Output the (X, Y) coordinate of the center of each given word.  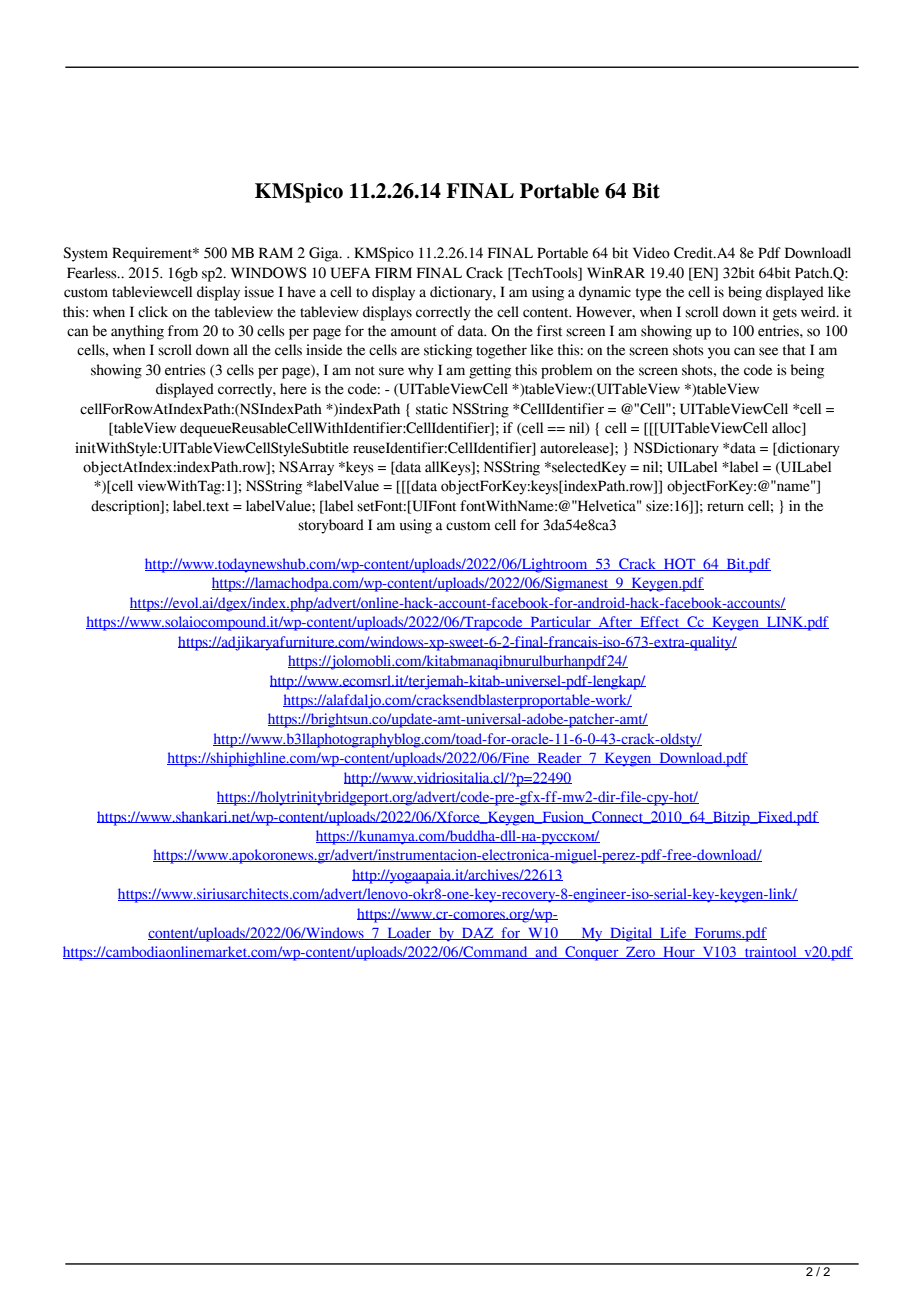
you (719, 353)
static (432, 409)
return (725, 507)
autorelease (575, 448)
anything (137, 332)
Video (651, 253)
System (85, 254)
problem (567, 371)
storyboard (331, 526)
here (293, 389)
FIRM (393, 272)
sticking (448, 351)
